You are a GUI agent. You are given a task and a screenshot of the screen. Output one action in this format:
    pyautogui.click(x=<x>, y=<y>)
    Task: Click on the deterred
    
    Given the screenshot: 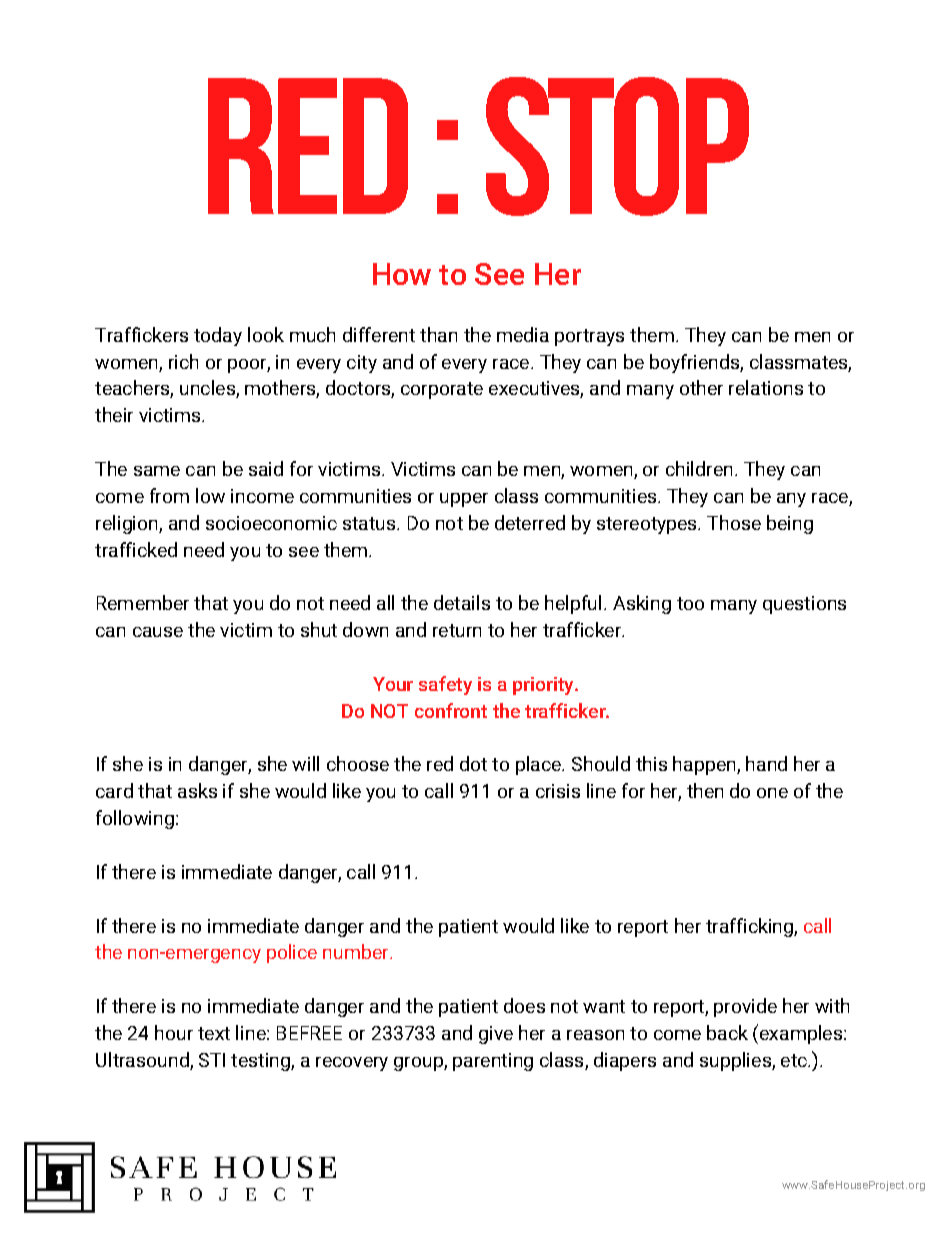 What is the action you would take?
    pyautogui.click(x=530, y=522)
